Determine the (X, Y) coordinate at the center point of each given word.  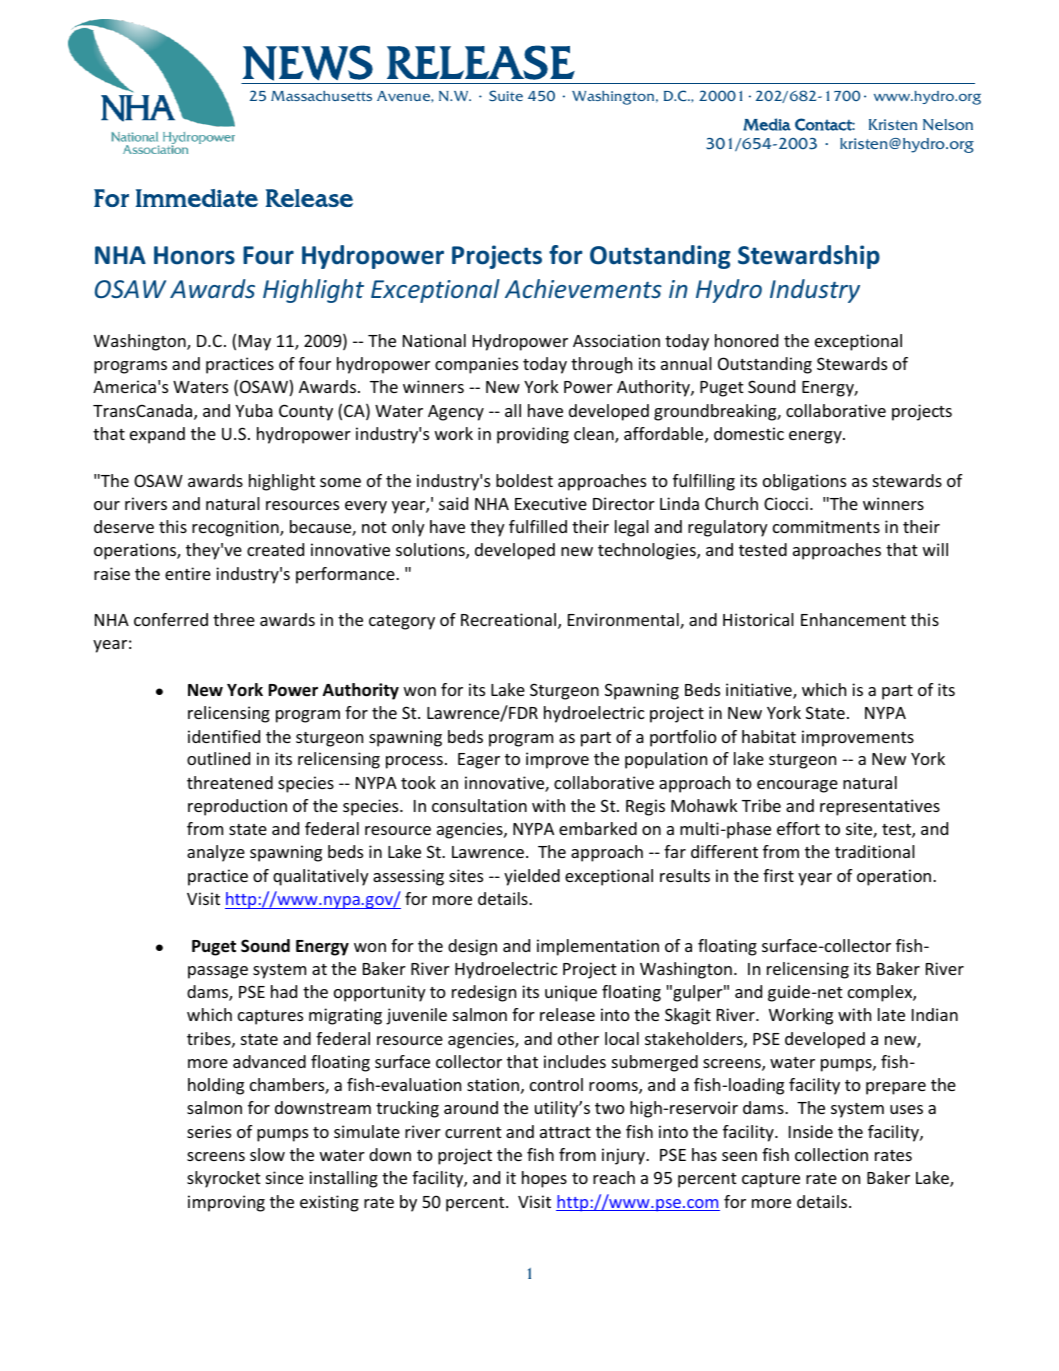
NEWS (308, 63)
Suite (506, 95)
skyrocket (224, 1179)
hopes (544, 1179)
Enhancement (853, 619)
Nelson (948, 125)
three (234, 619)
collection (831, 1154)
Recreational (510, 621)
